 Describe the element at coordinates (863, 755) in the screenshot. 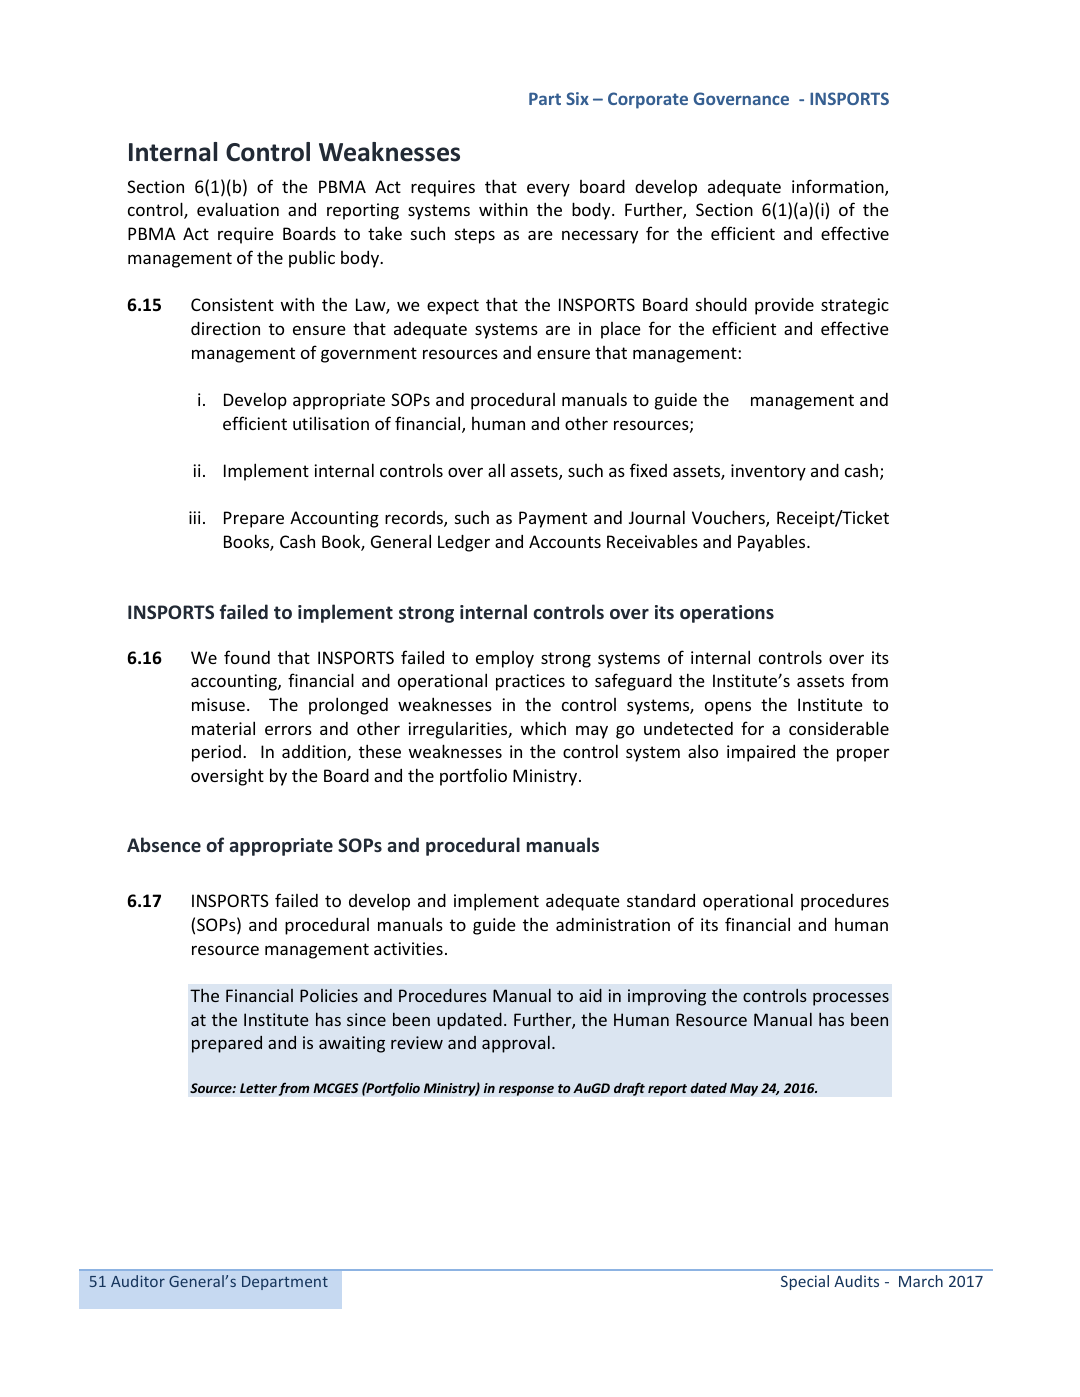

I see `proper` at that location.
